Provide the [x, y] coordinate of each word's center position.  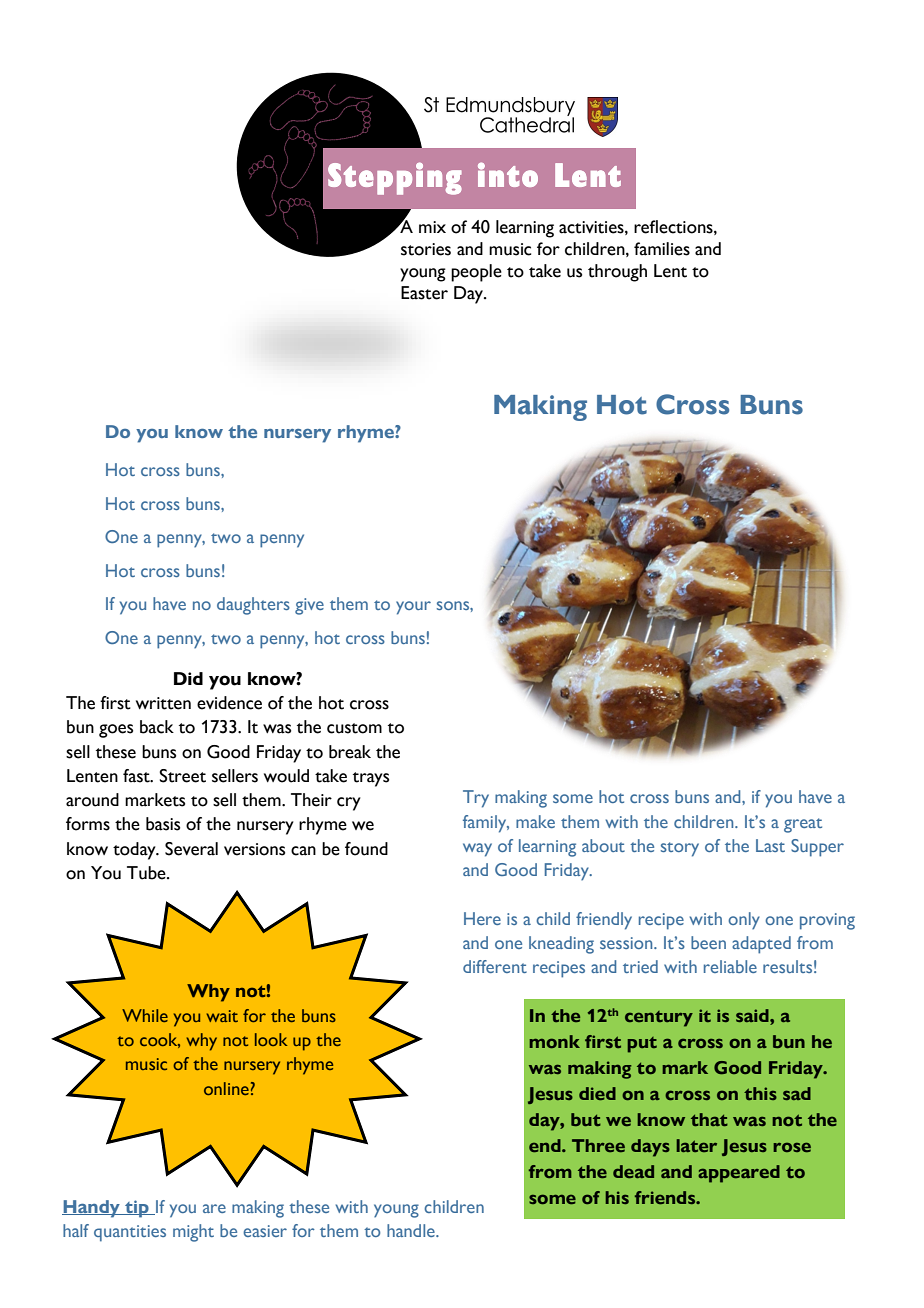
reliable [730, 966]
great [803, 825]
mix [432, 227]
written [163, 703]
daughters [253, 606]
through [617, 273]
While [145, 1015]
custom [354, 728]
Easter [424, 293]
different [495, 966]
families [662, 249]
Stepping [395, 178]
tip [137, 1209]
